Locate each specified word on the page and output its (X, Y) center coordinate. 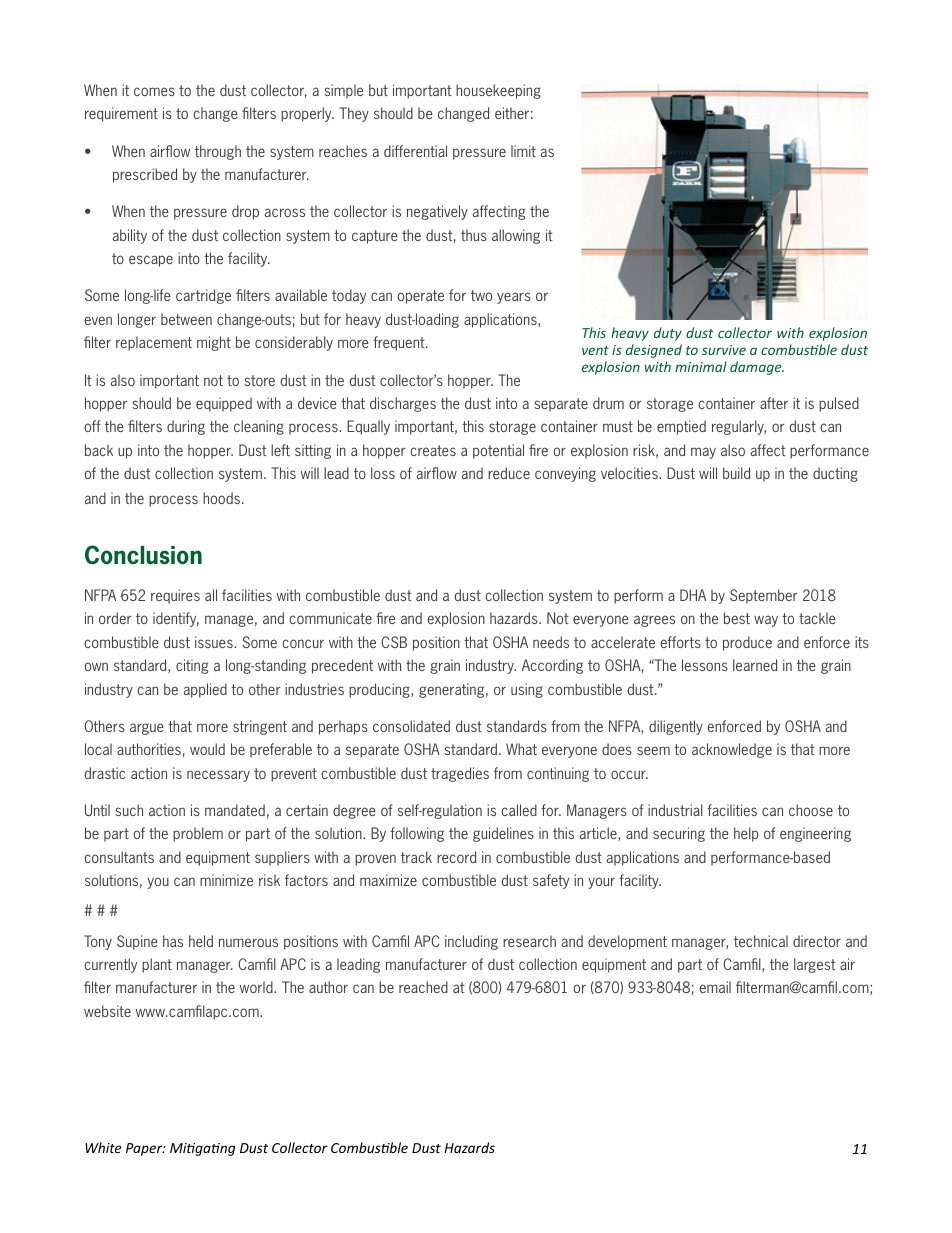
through (218, 152)
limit (523, 151)
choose (811, 810)
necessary (218, 776)
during (186, 427)
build (736, 473)
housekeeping (498, 91)
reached (423, 987)
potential (498, 451)
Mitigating (202, 1149)
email (715, 987)
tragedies (460, 774)
